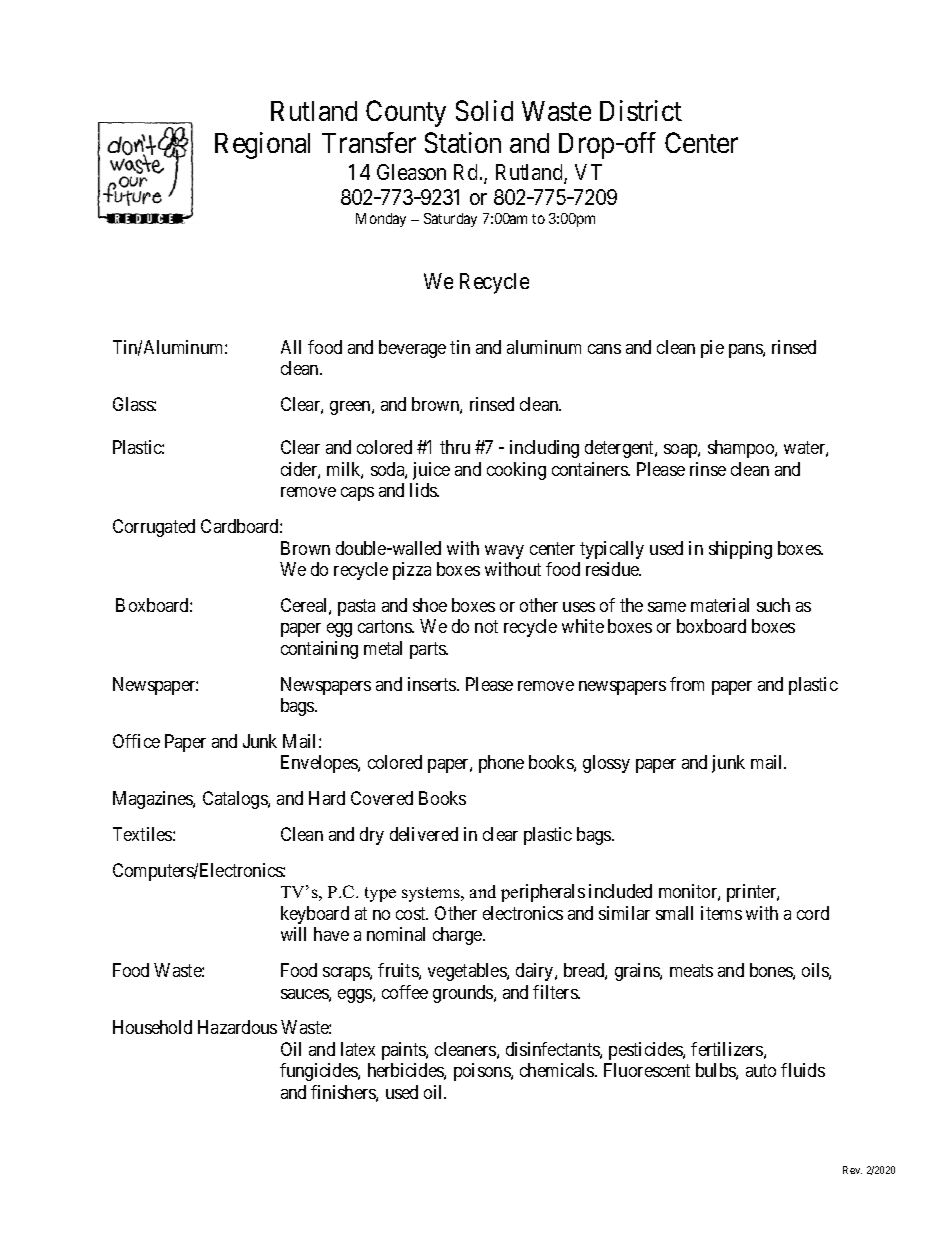  I want to click on wavy, so click(504, 552).
